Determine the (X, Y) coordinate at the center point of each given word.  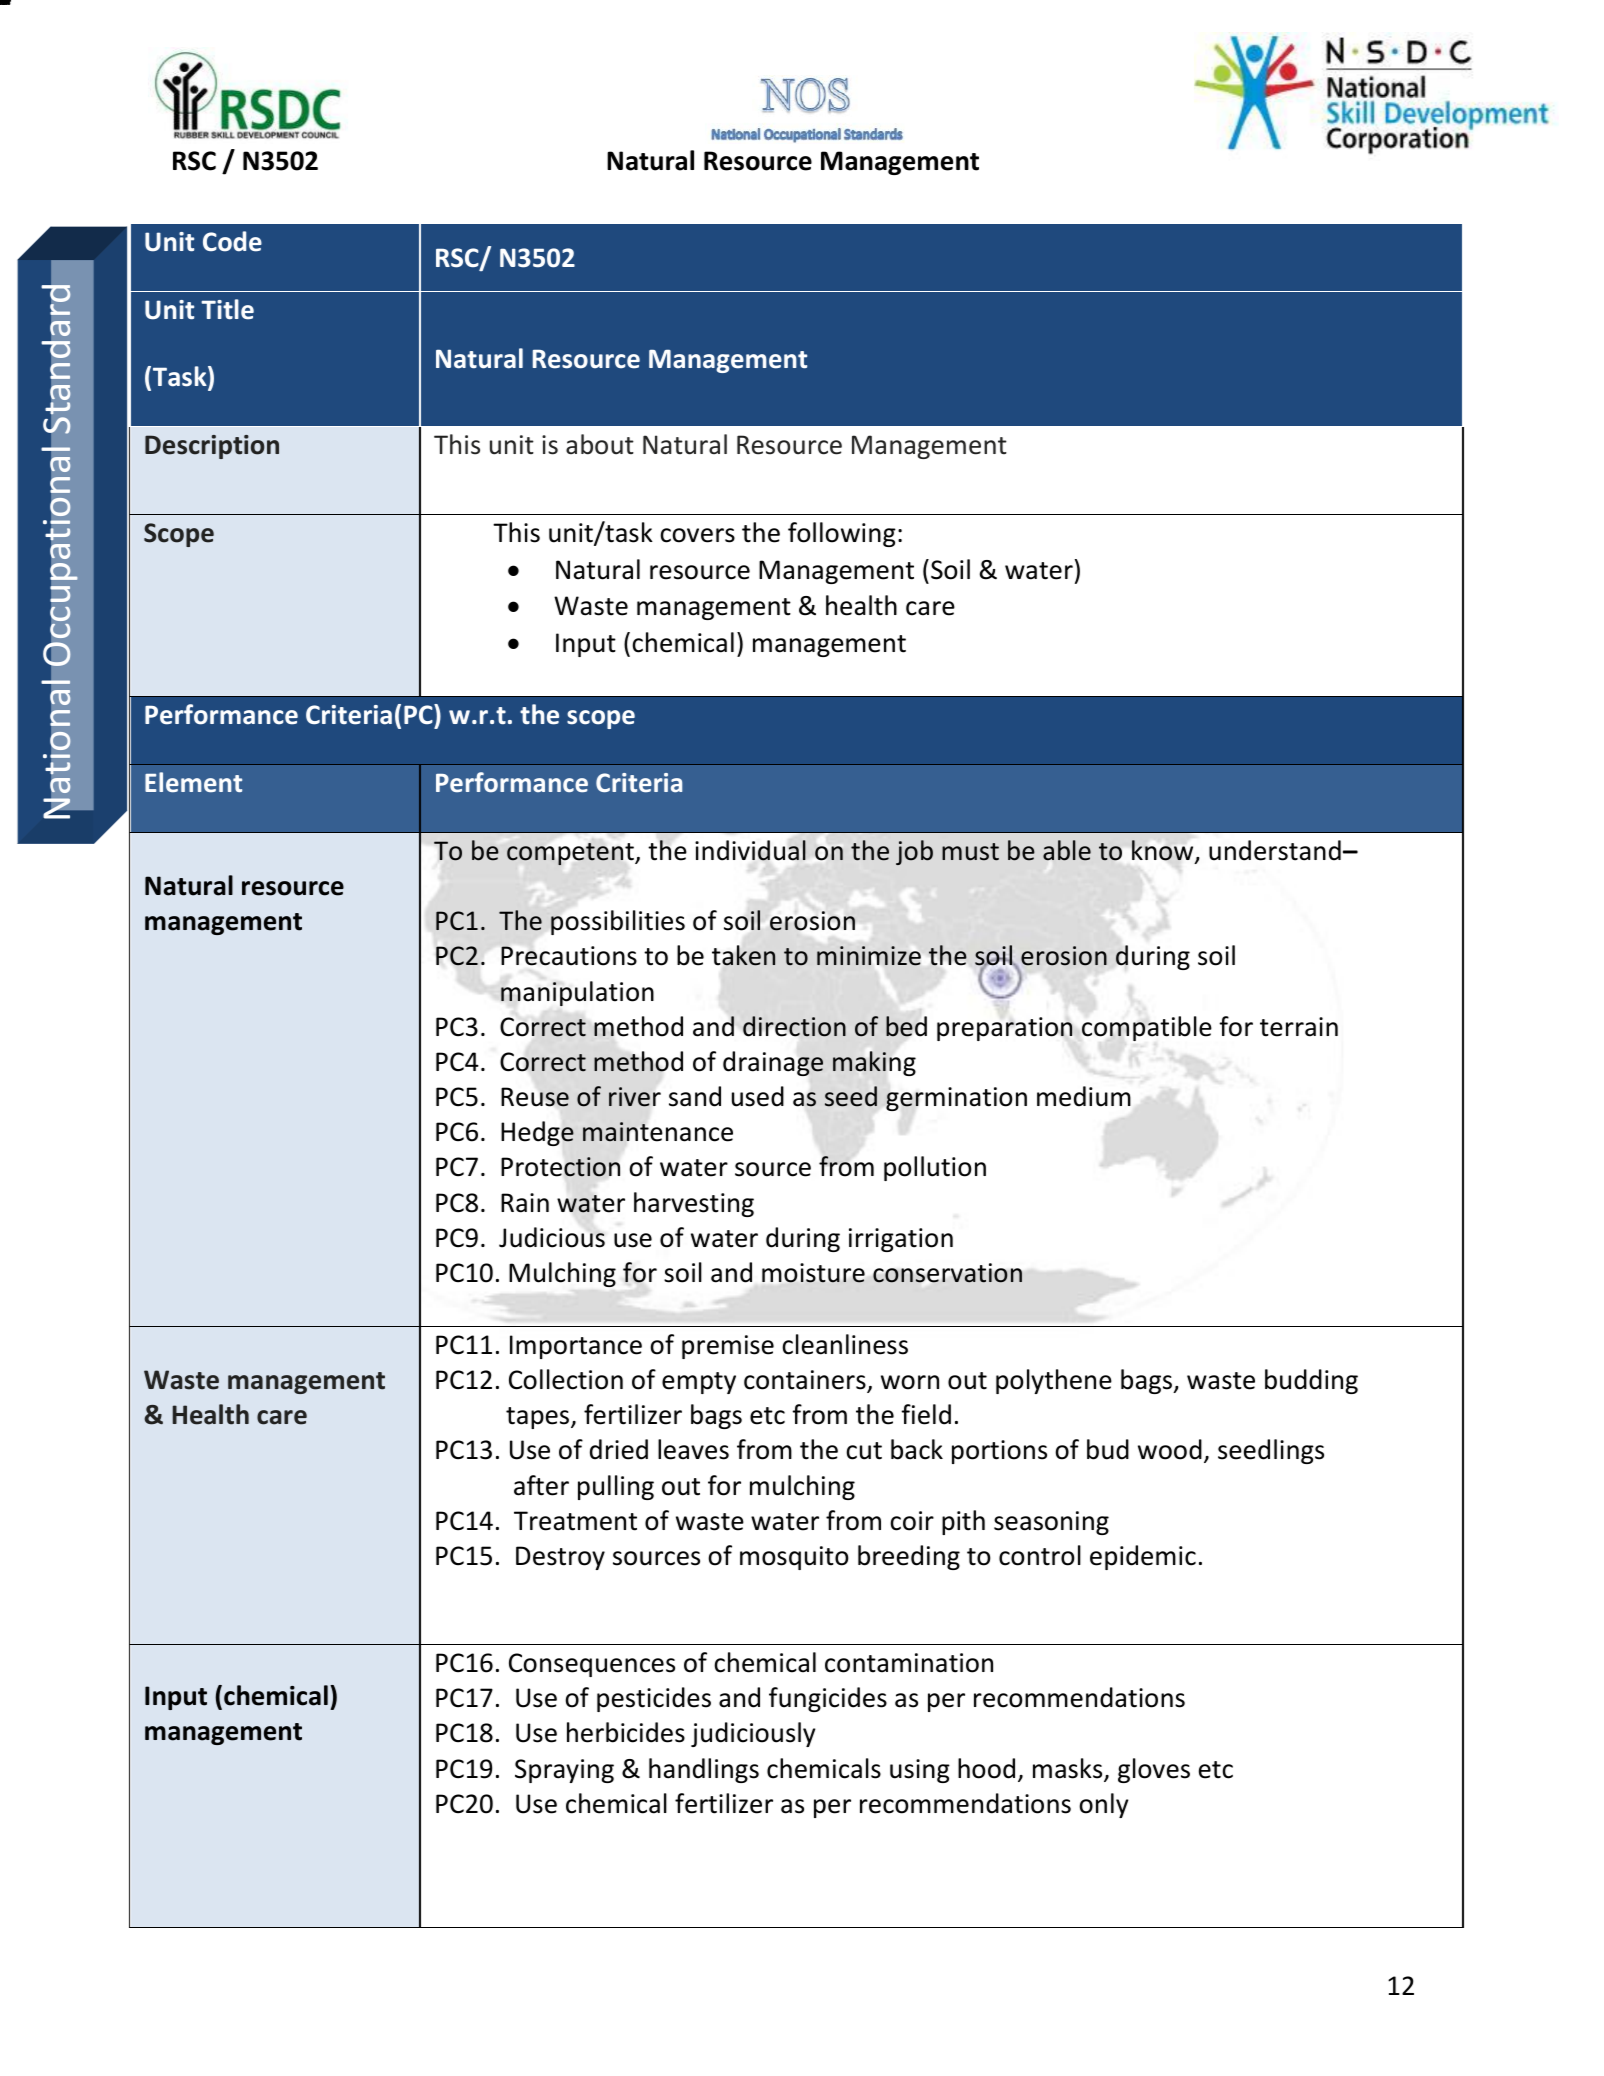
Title (227, 309)
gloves (1154, 1770)
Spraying (564, 1771)
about (600, 444)
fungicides (828, 1699)
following (842, 534)
